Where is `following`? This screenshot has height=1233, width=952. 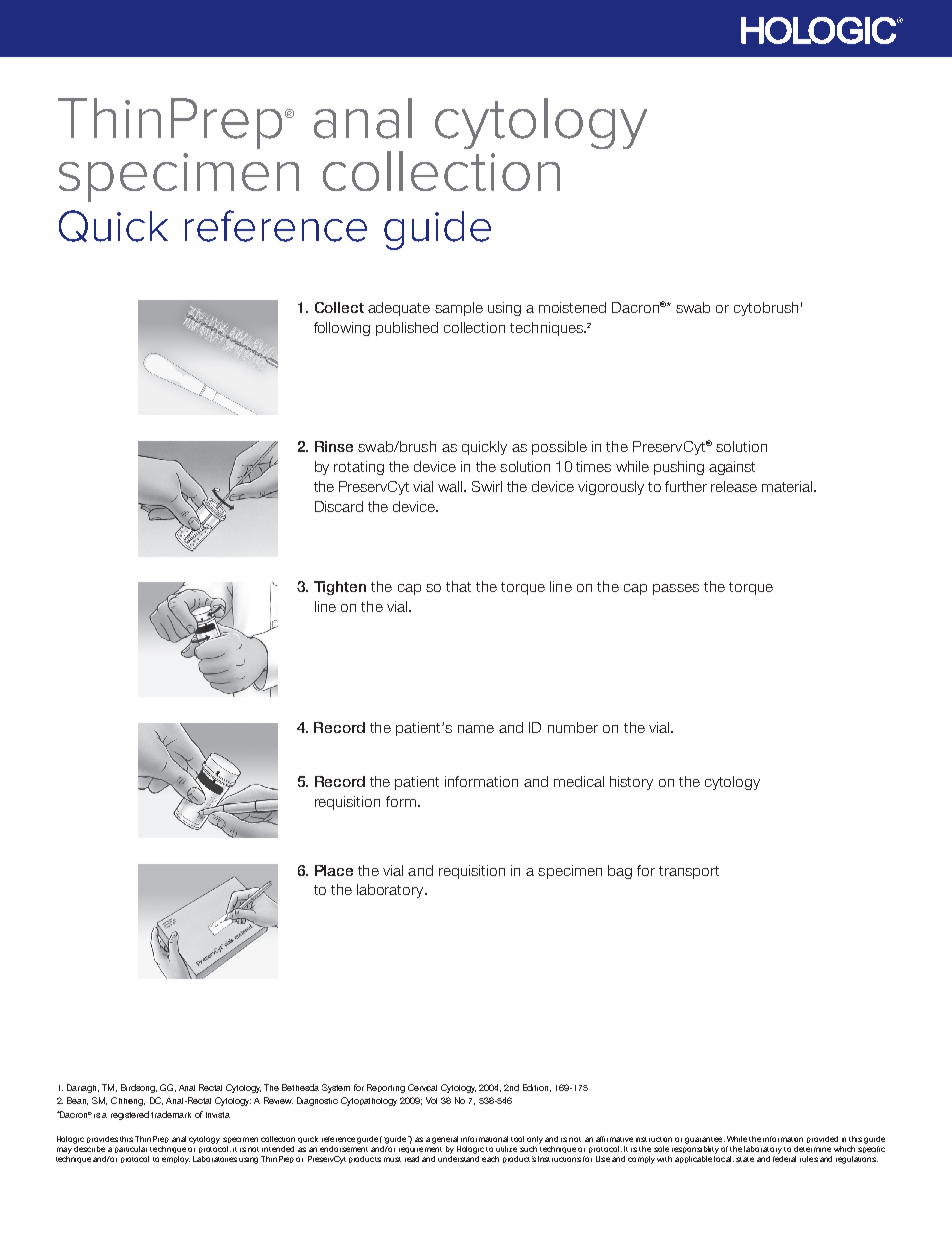 following is located at coordinates (342, 329).
